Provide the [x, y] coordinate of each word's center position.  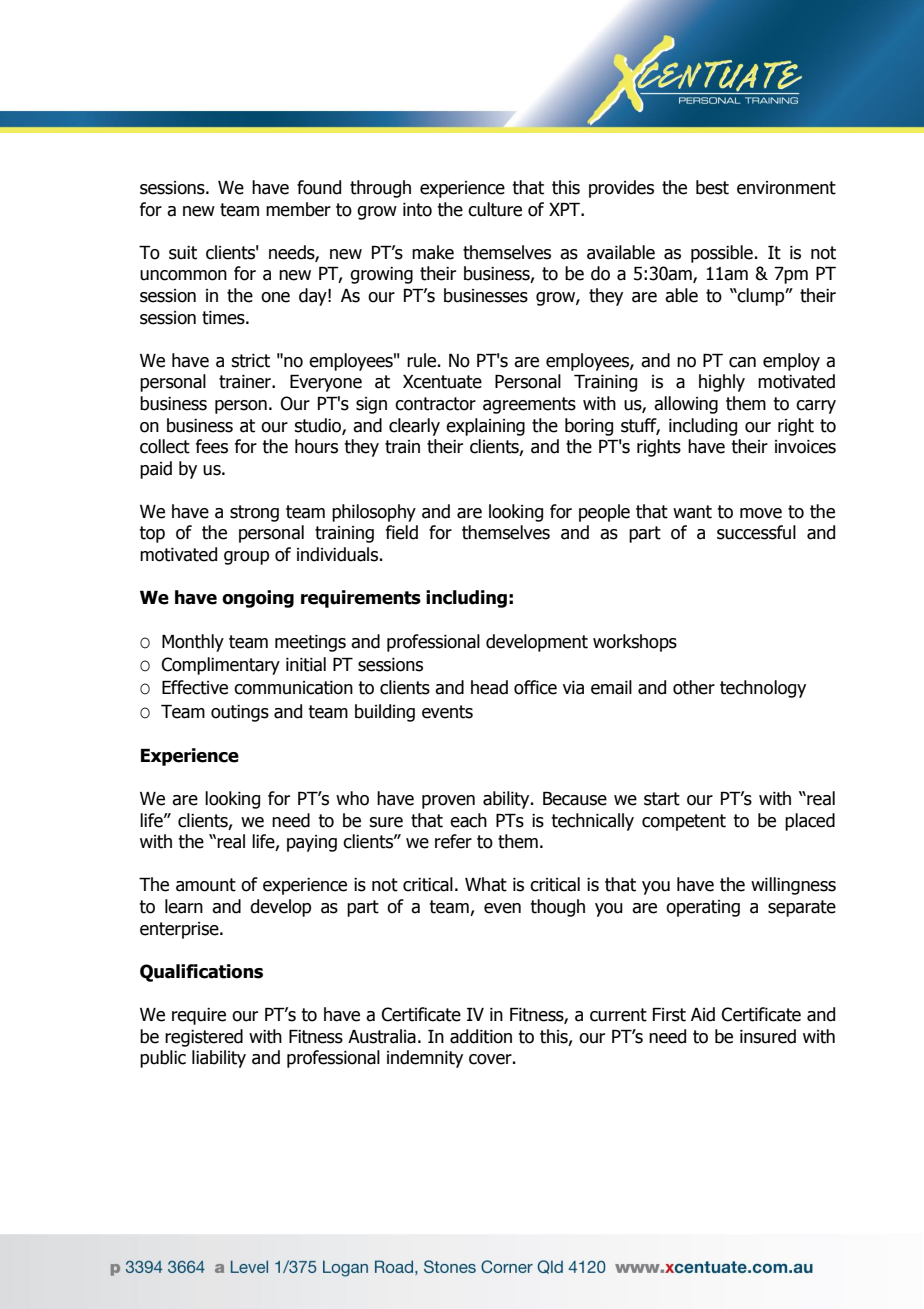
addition [481, 1036]
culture [495, 209]
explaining [485, 427]
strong [254, 513]
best [712, 187]
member [298, 209]
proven [448, 802]
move [761, 513]
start [662, 799]
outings [240, 713]
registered [204, 1038]
